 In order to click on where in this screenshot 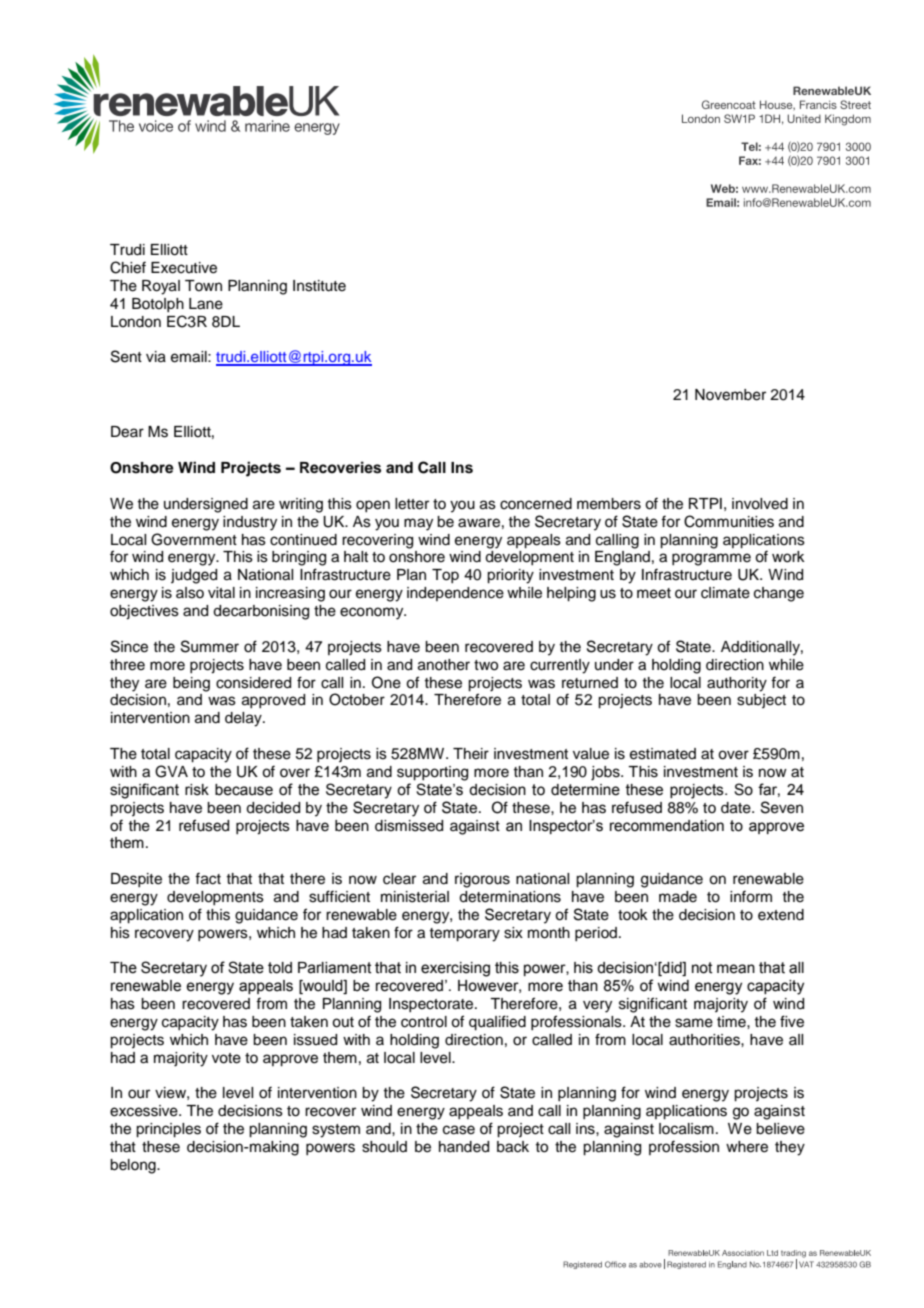, I will do `click(747, 1147)`.
